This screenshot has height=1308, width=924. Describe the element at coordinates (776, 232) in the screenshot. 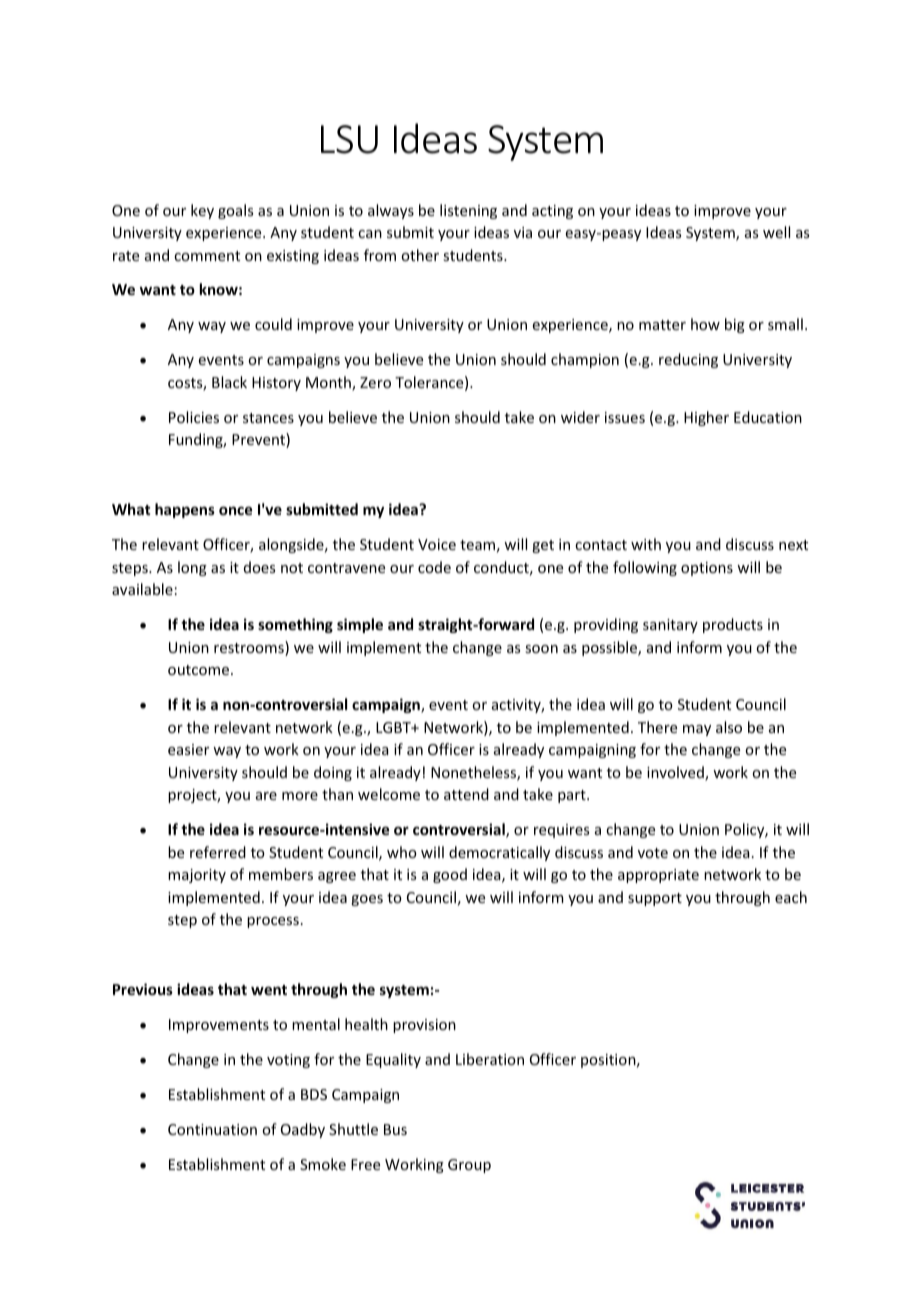

I see `well` at that location.
